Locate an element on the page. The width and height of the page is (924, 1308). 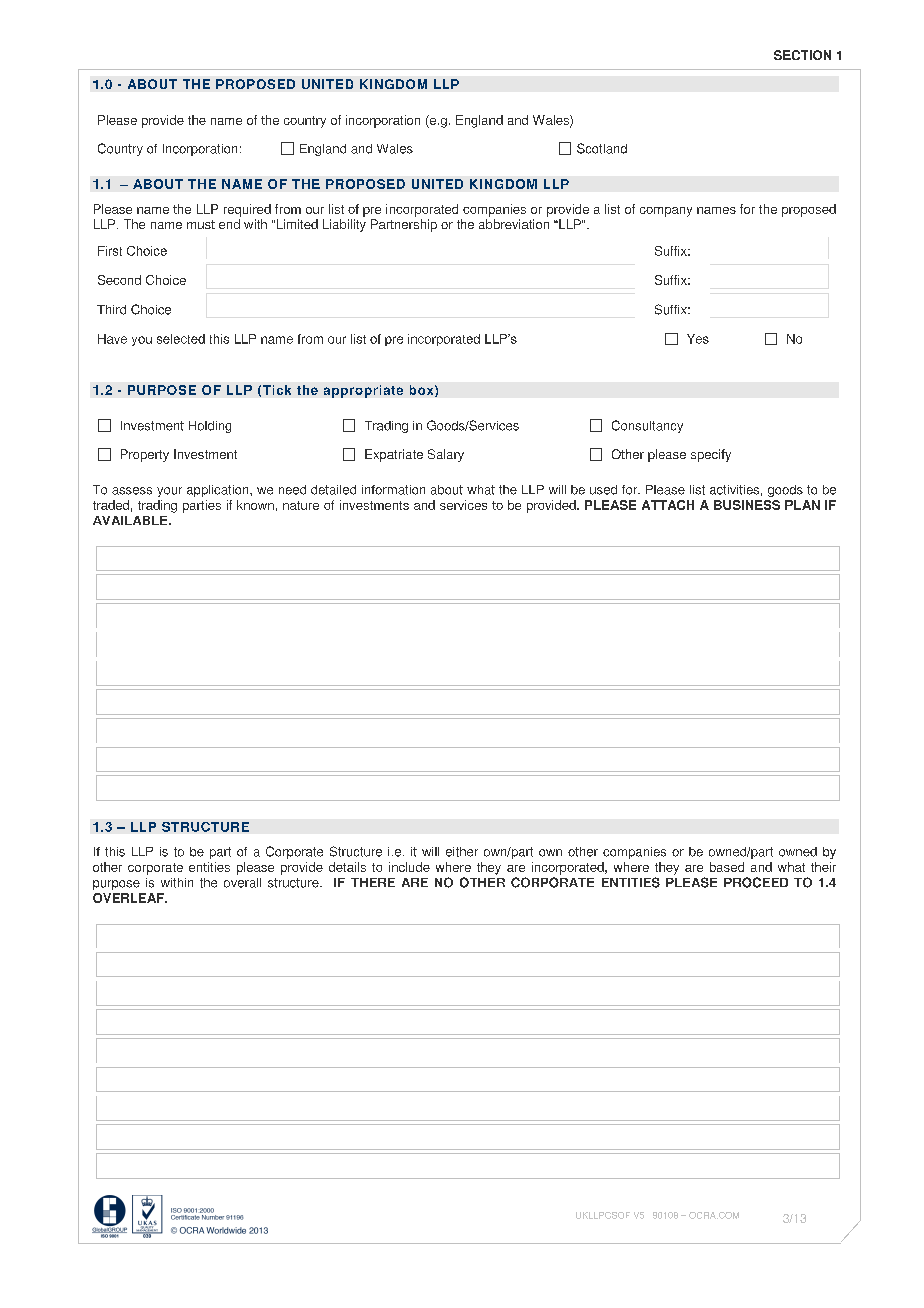
specify is located at coordinates (711, 455).
